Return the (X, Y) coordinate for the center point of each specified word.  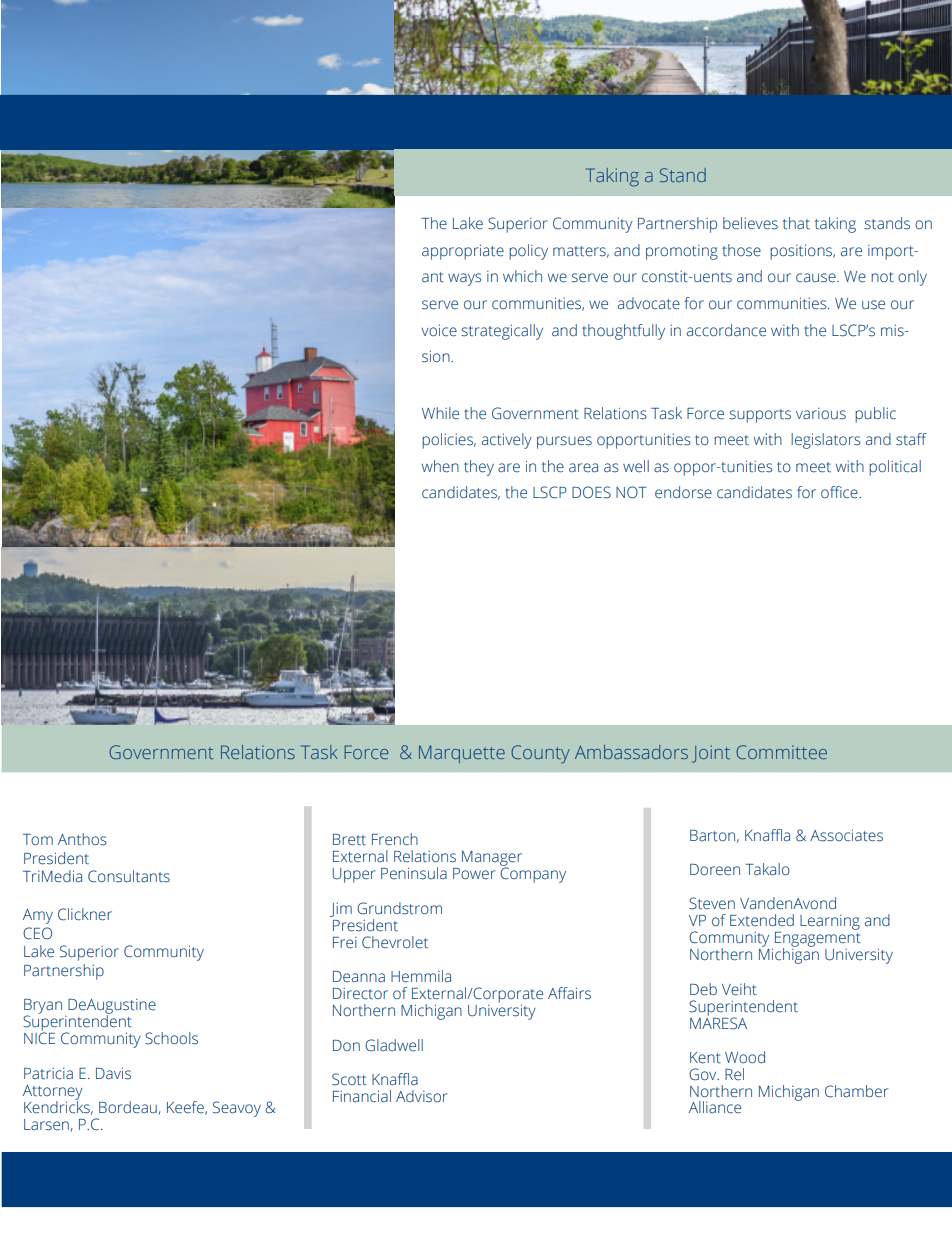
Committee (781, 752)
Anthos (82, 839)
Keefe (186, 1108)
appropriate (463, 252)
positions (802, 252)
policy (528, 252)
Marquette (462, 754)
